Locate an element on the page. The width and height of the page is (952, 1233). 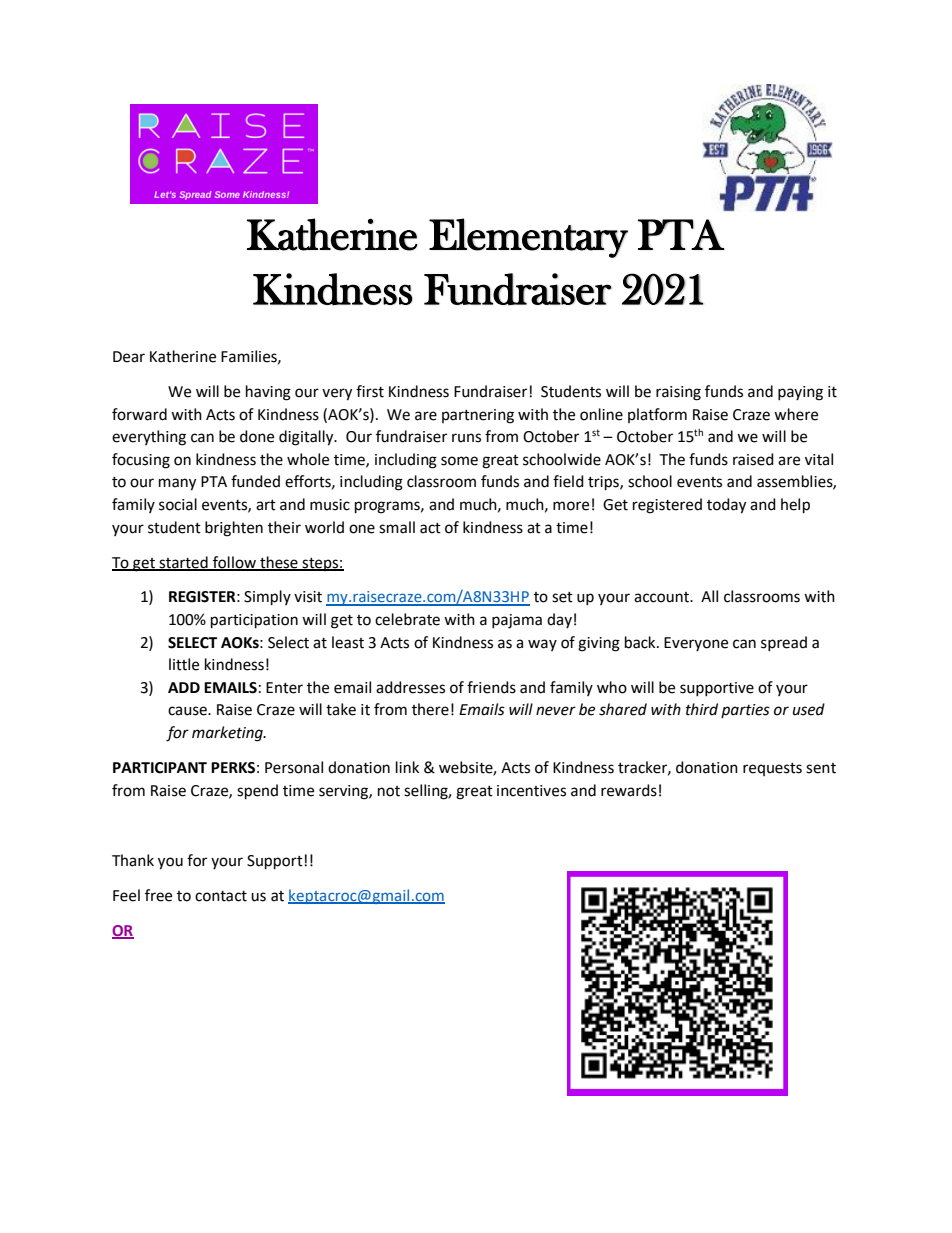
account is located at coordinates (662, 597).
